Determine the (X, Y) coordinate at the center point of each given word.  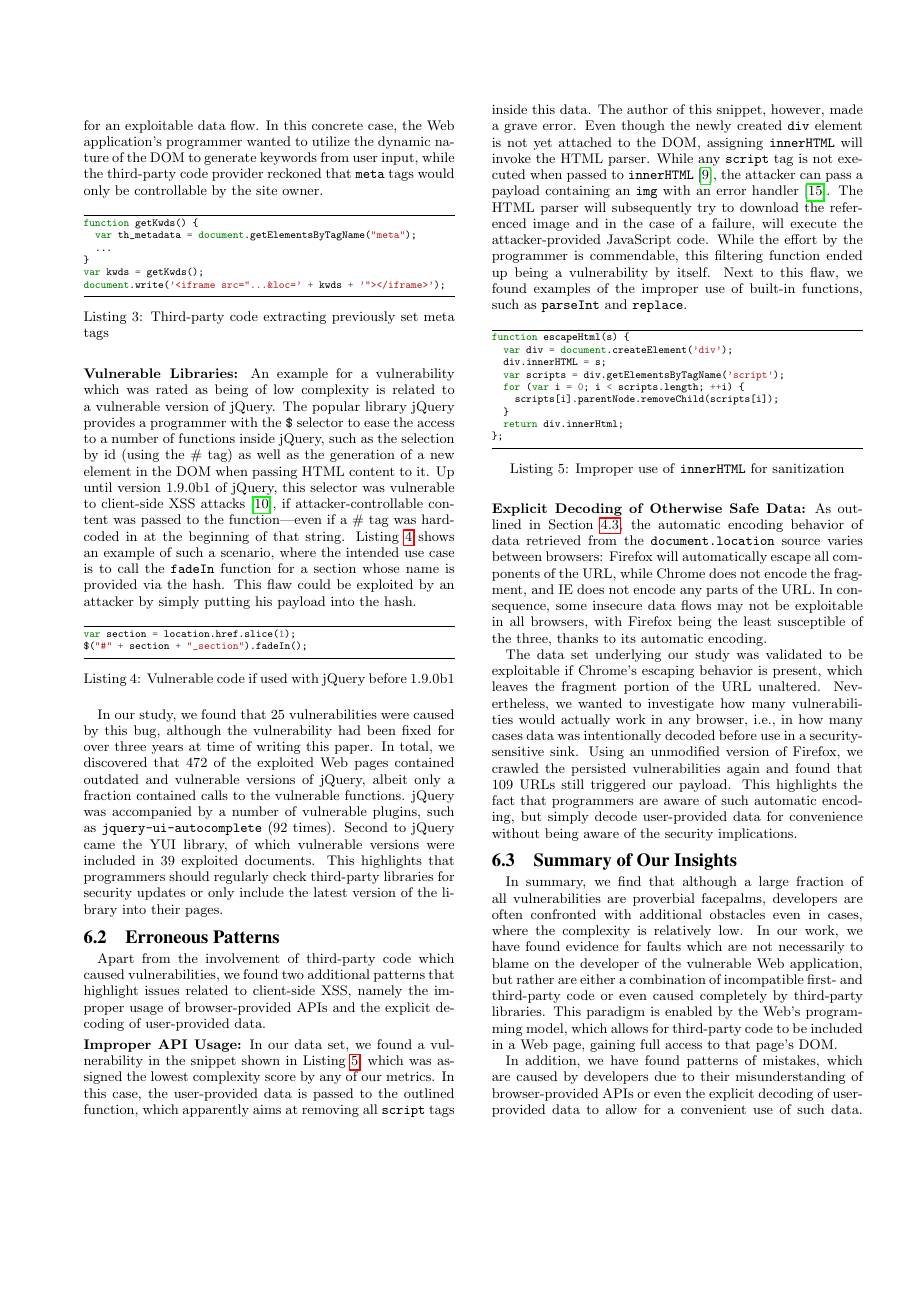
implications (755, 834)
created (759, 125)
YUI (162, 844)
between (517, 556)
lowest (169, 1076)
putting (227, 603)
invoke (511, 158)
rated (172, 389)
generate (230, 159)
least (757, 621)
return (520, 424)
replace (658, 306)
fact (503, 800)
